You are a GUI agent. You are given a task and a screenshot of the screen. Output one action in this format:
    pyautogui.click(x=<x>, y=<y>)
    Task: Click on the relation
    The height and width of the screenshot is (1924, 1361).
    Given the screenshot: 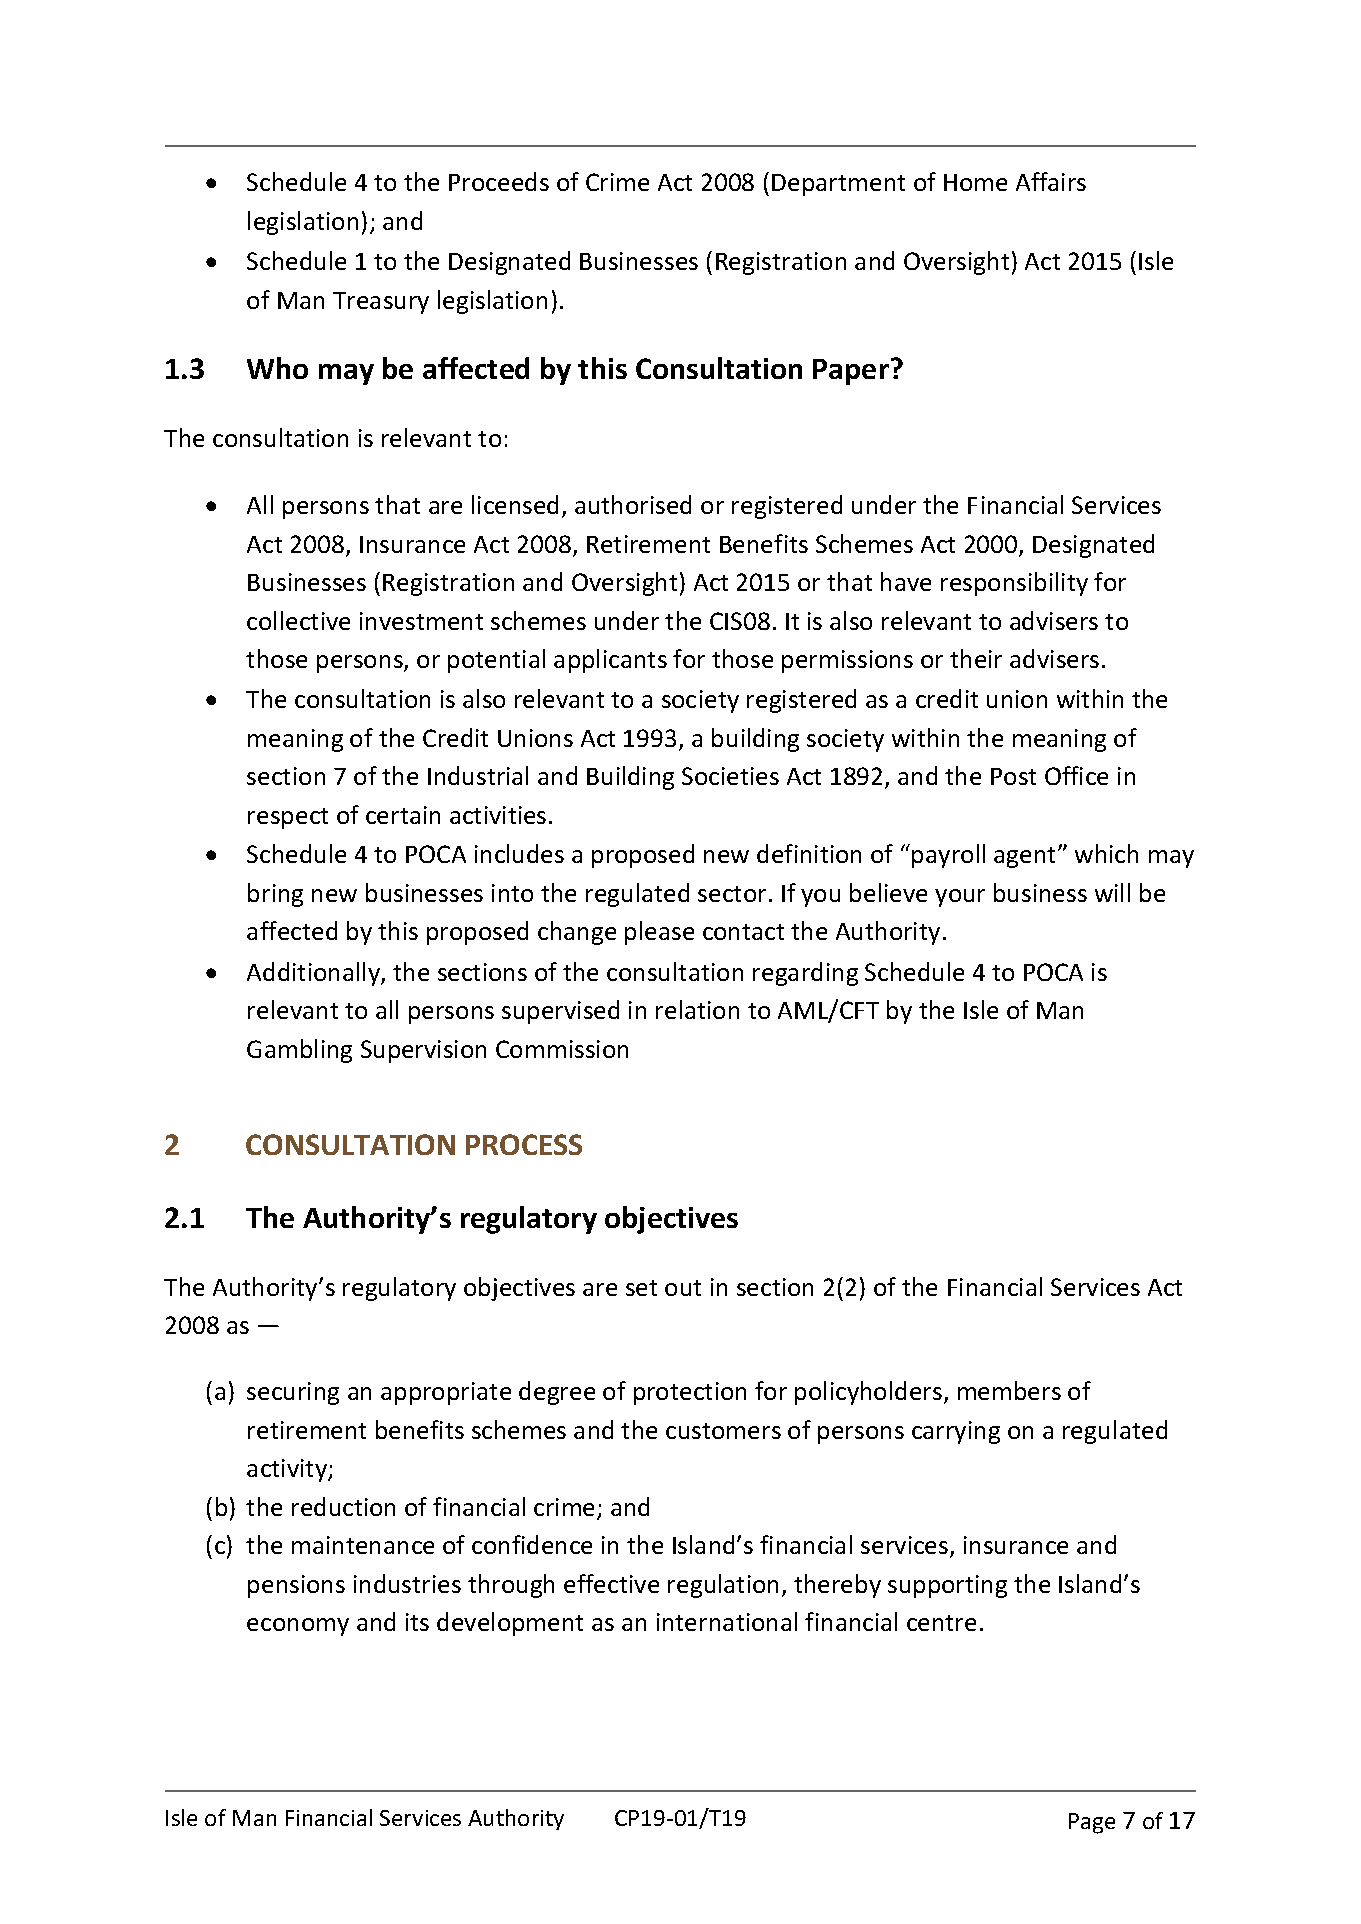 What is the action you would take?
    pyautogui.click(x=697, y=1009)
